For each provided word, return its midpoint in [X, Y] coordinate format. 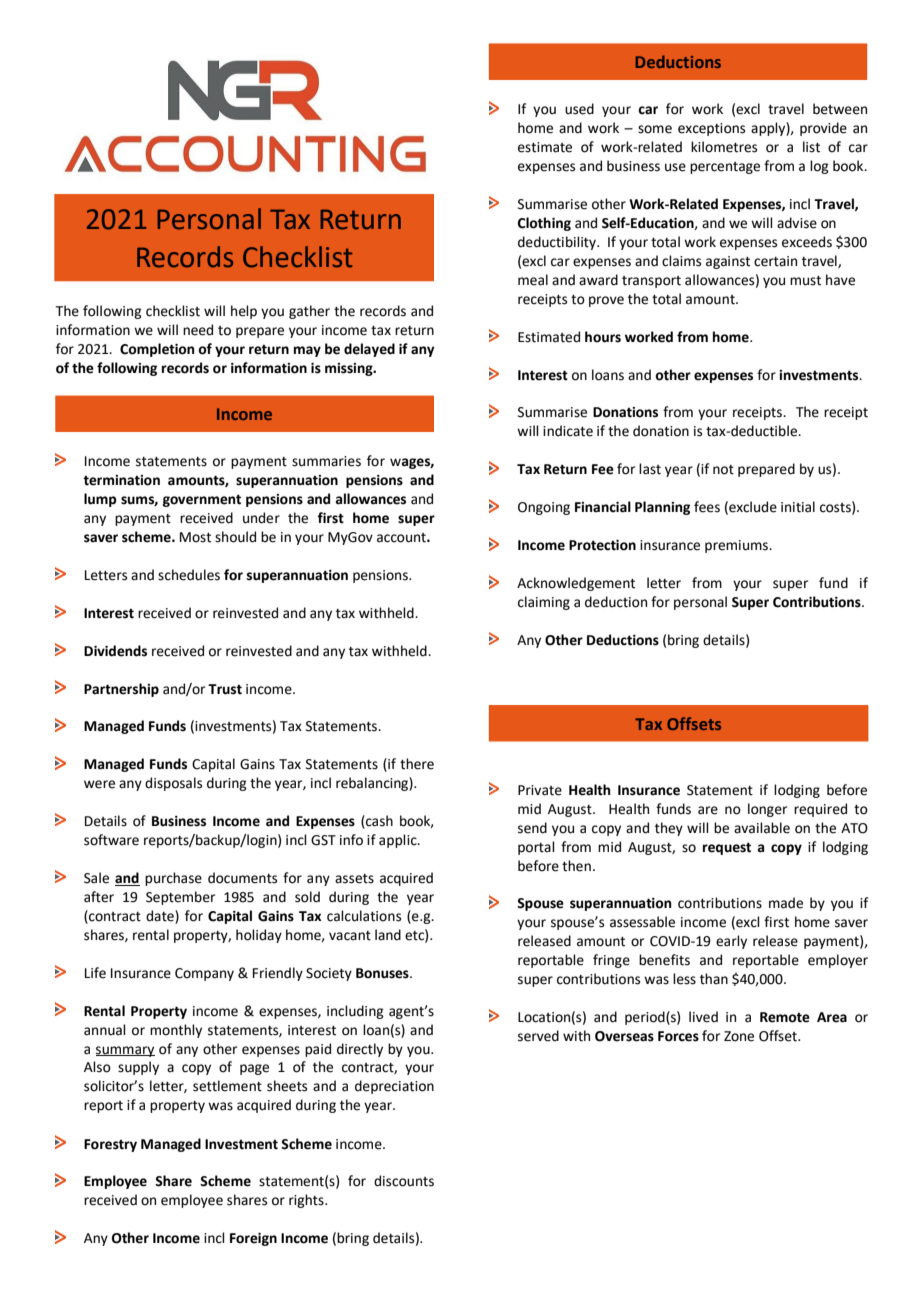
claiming [544, 603]
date [161, 917]
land [388, 935]
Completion [157, 350]
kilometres [724, 147]
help [244, 312]
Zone [739, 1036]
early [731, 942]
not [723, 470]
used [579, 109]
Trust [225, 689]
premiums [737, 546]
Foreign [253, 1239]
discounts [404, 1181]
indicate [568, 431]
